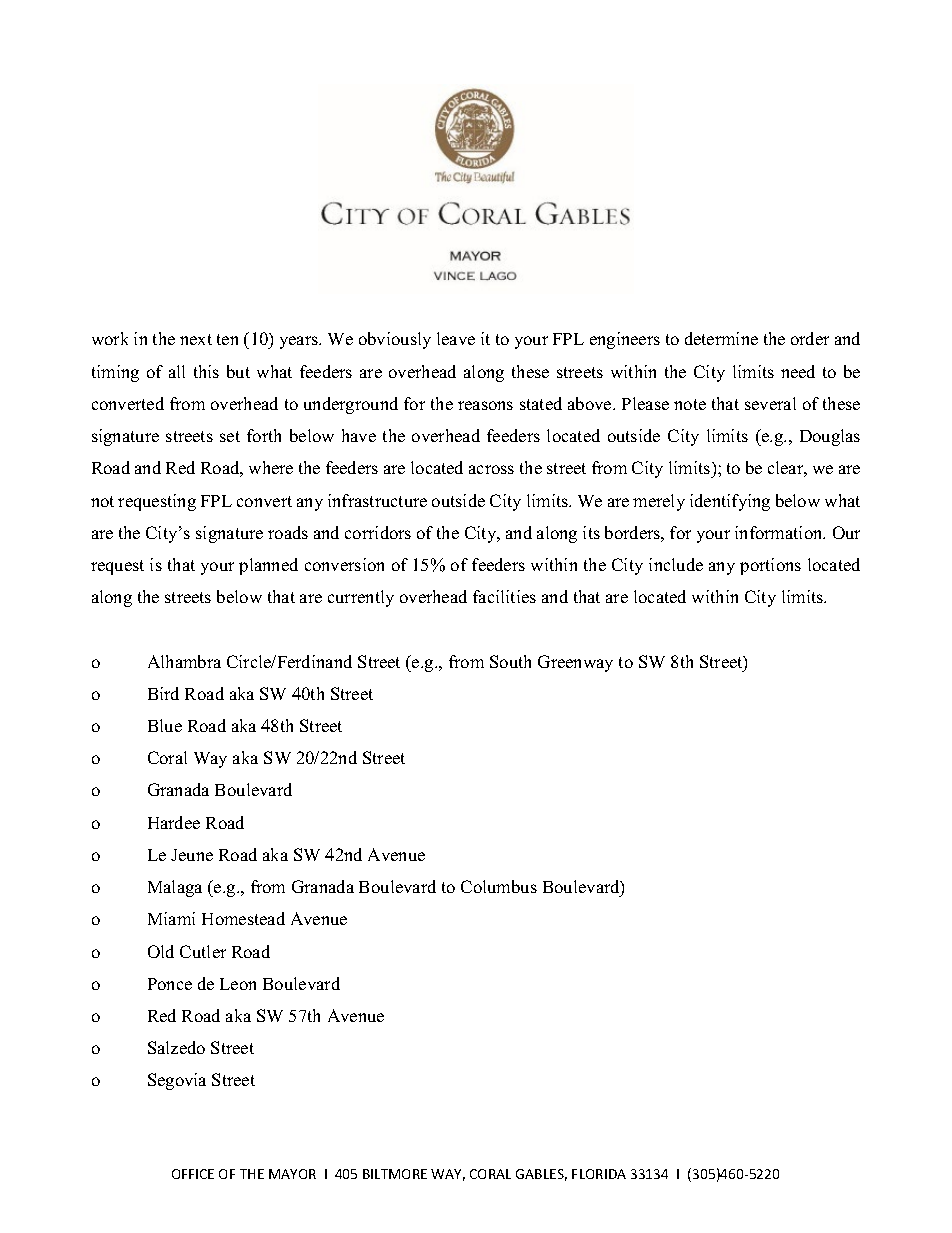  Describe the element at coordinates (268, 566) in the image. I see `planned` at that location.
